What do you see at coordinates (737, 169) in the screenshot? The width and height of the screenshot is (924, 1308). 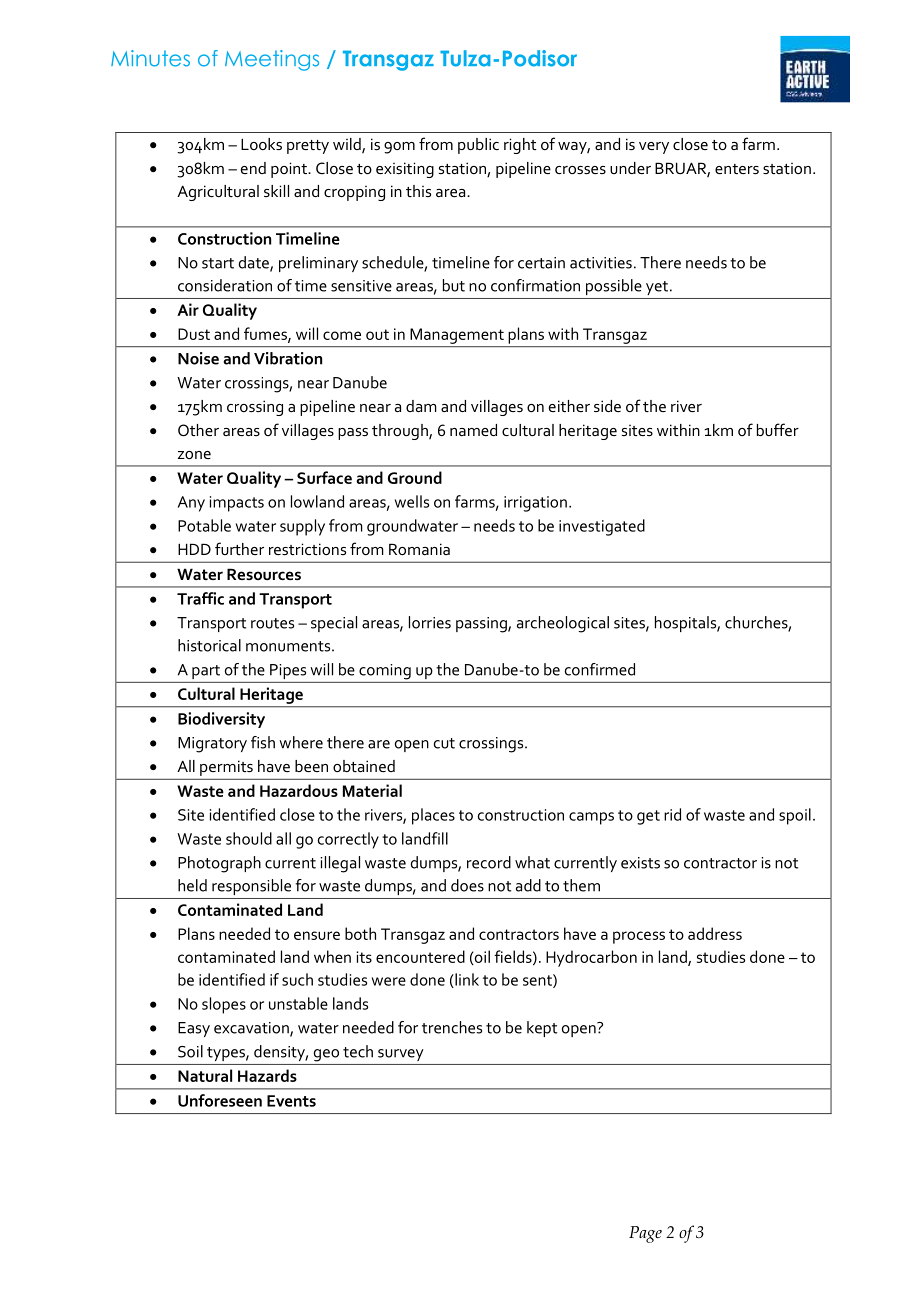 I see `enters` at bounding box center [737, 169].
